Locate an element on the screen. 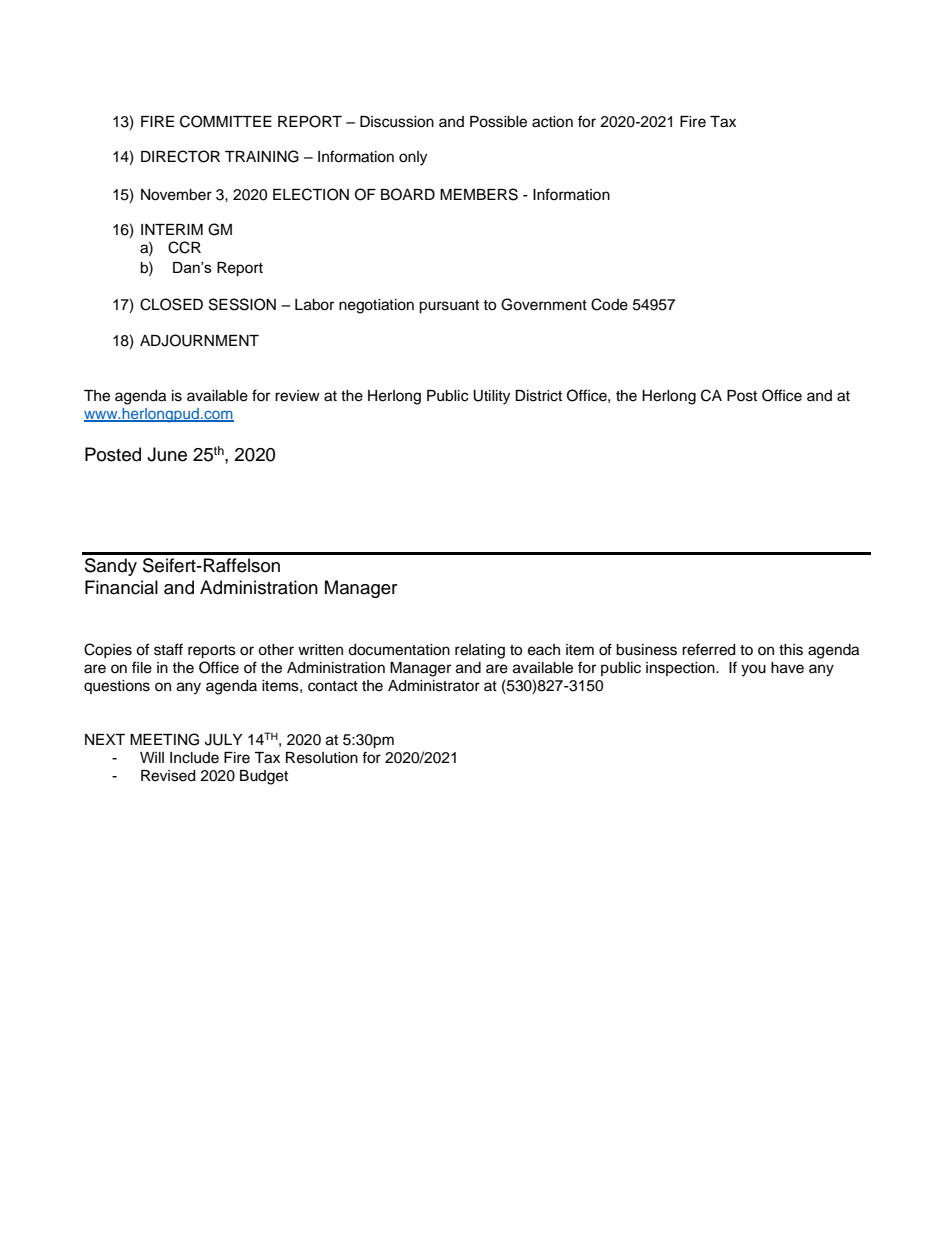 This screenshot has width=952, height=1233. CLOSED is located at coordinates (171, 304).
